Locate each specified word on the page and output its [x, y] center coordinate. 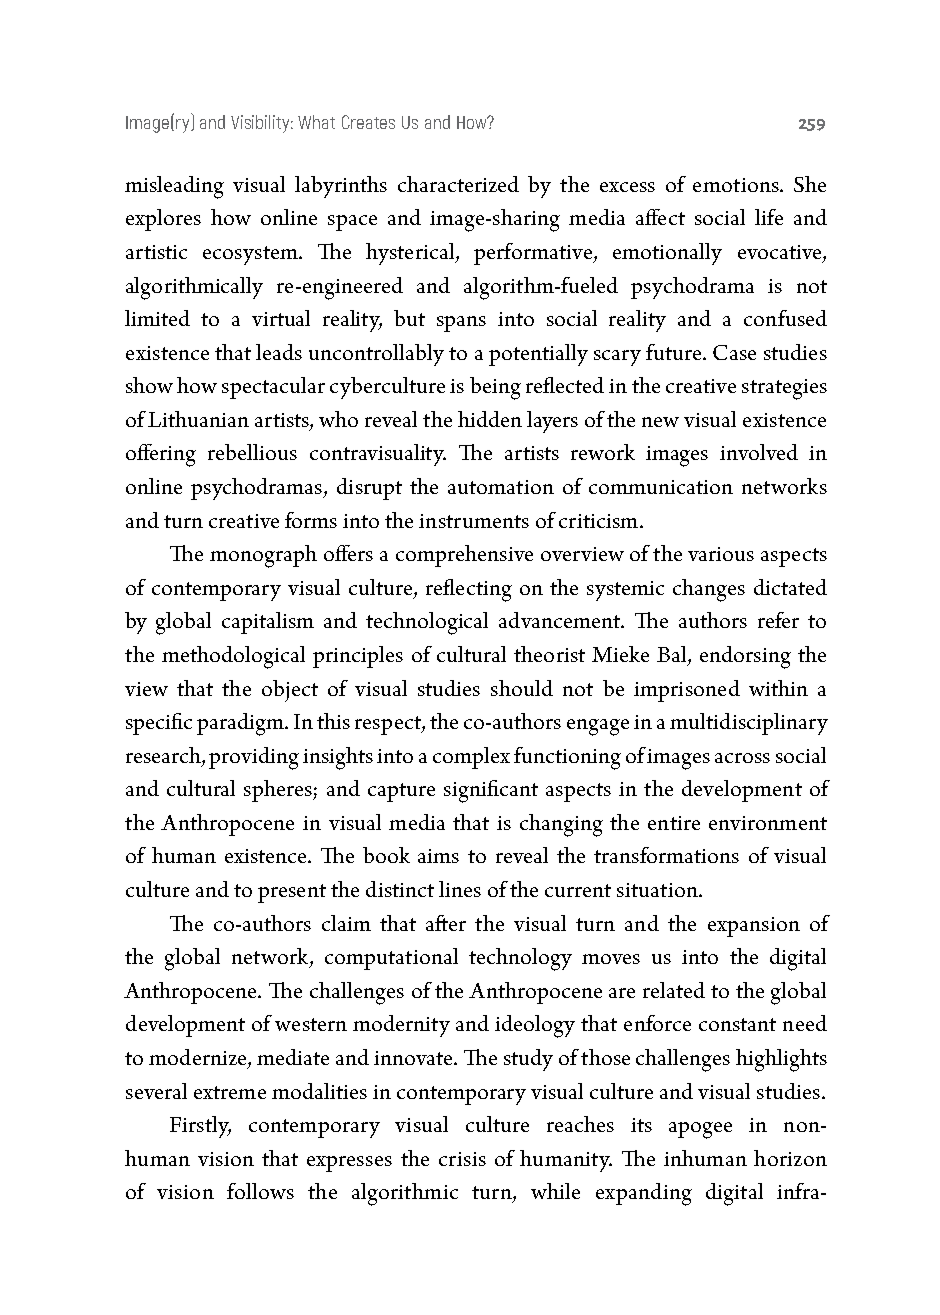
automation [501, 487]
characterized [458, 184]
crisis [462, 1159]
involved [759, 452]
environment [768, 823]
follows [260, 1191]
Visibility [262, 124]
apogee [700, 1130]
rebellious [252, 452]
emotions [737, 185]
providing [254, 758]
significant [491, 791]
